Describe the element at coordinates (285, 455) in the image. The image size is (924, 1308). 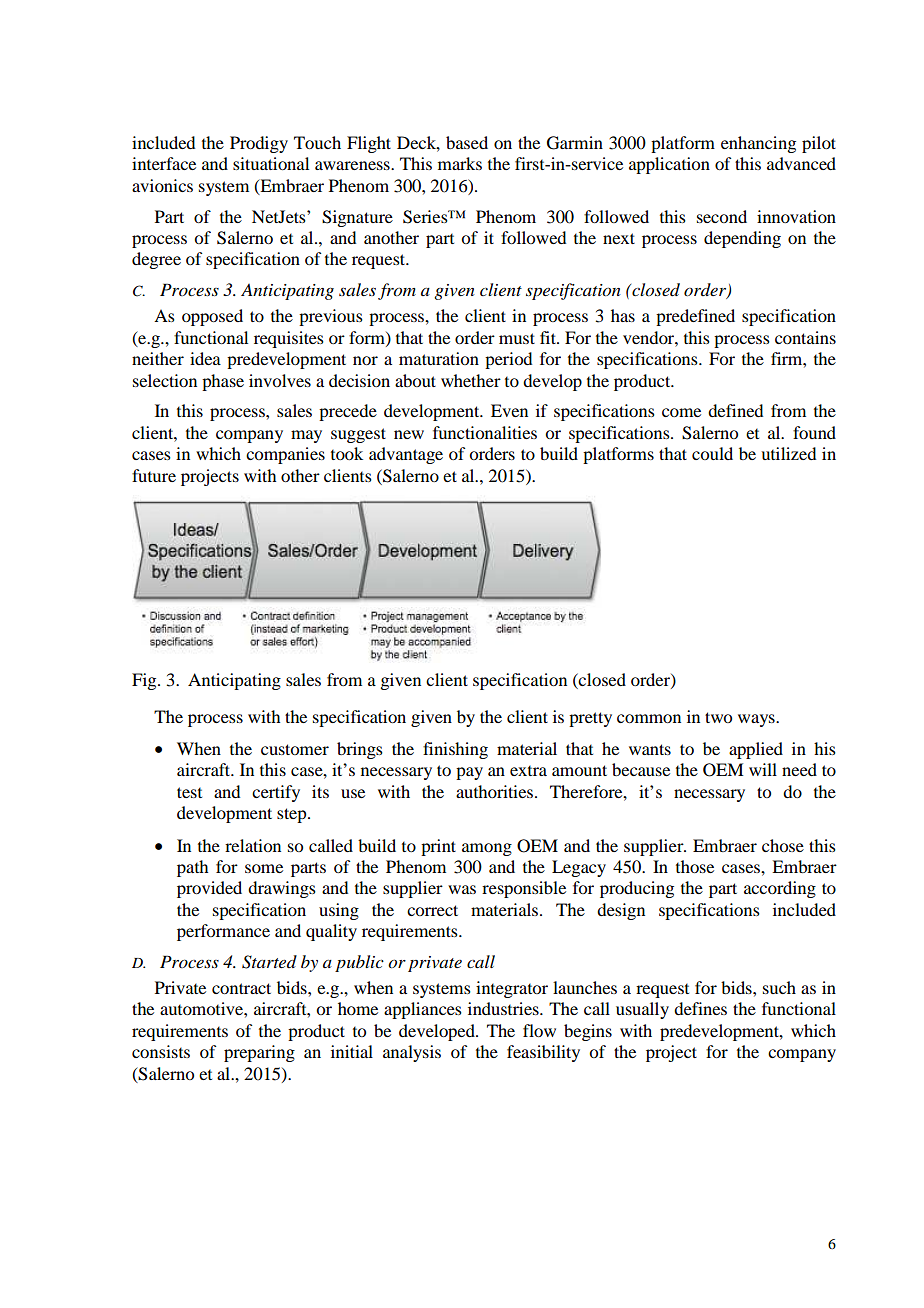
I see `companies` at that location.
